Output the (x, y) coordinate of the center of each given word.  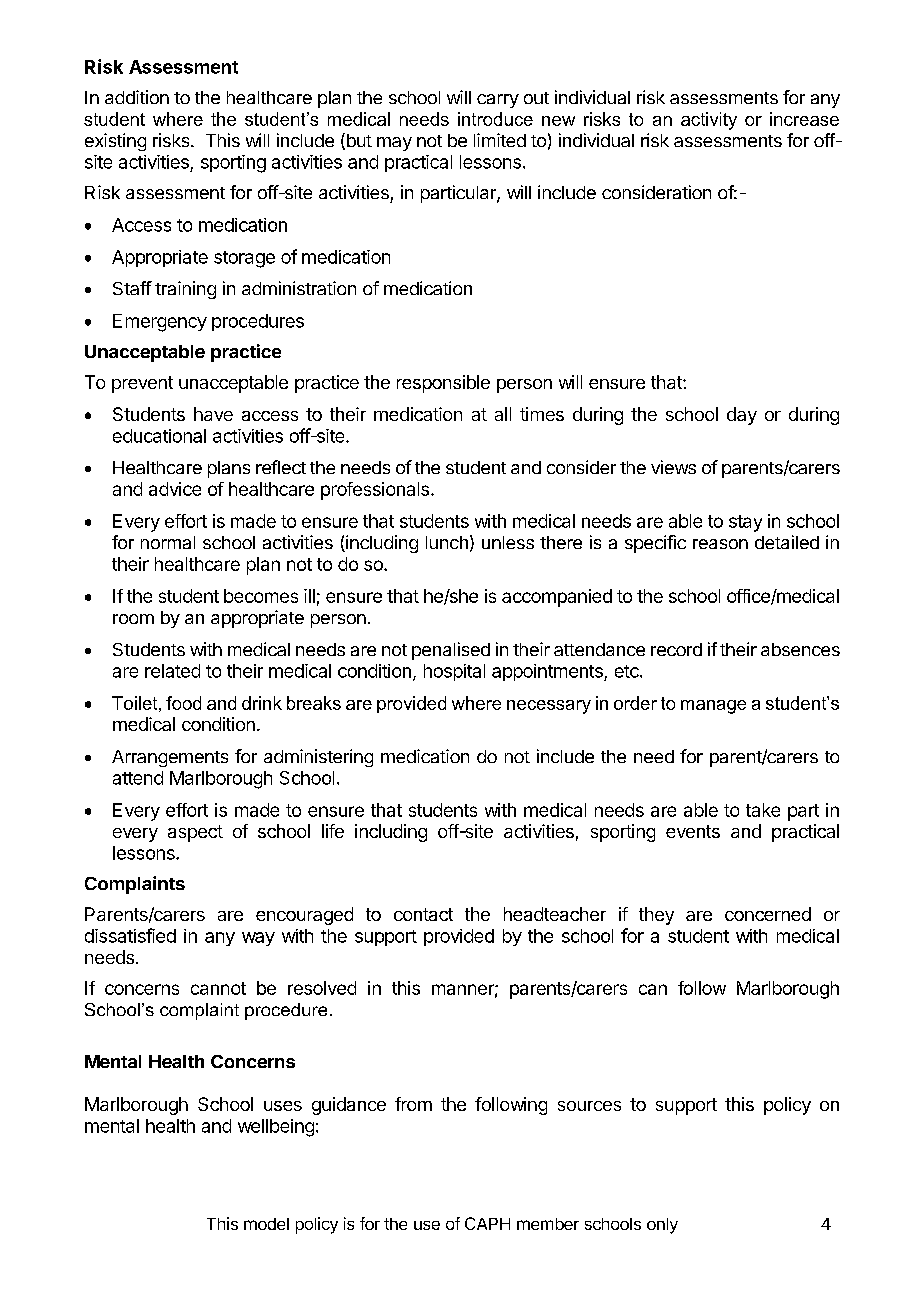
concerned (768, 914)
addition (137, 97)
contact (423, 914)
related (172, 671)
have (213, 414)
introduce (495, 119)
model (266, 1224)
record (676, 649)
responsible (443, 384)
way (258, 939)
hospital (454, 672)
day (742, 416)
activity (709, 121)
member (548, 1224)
